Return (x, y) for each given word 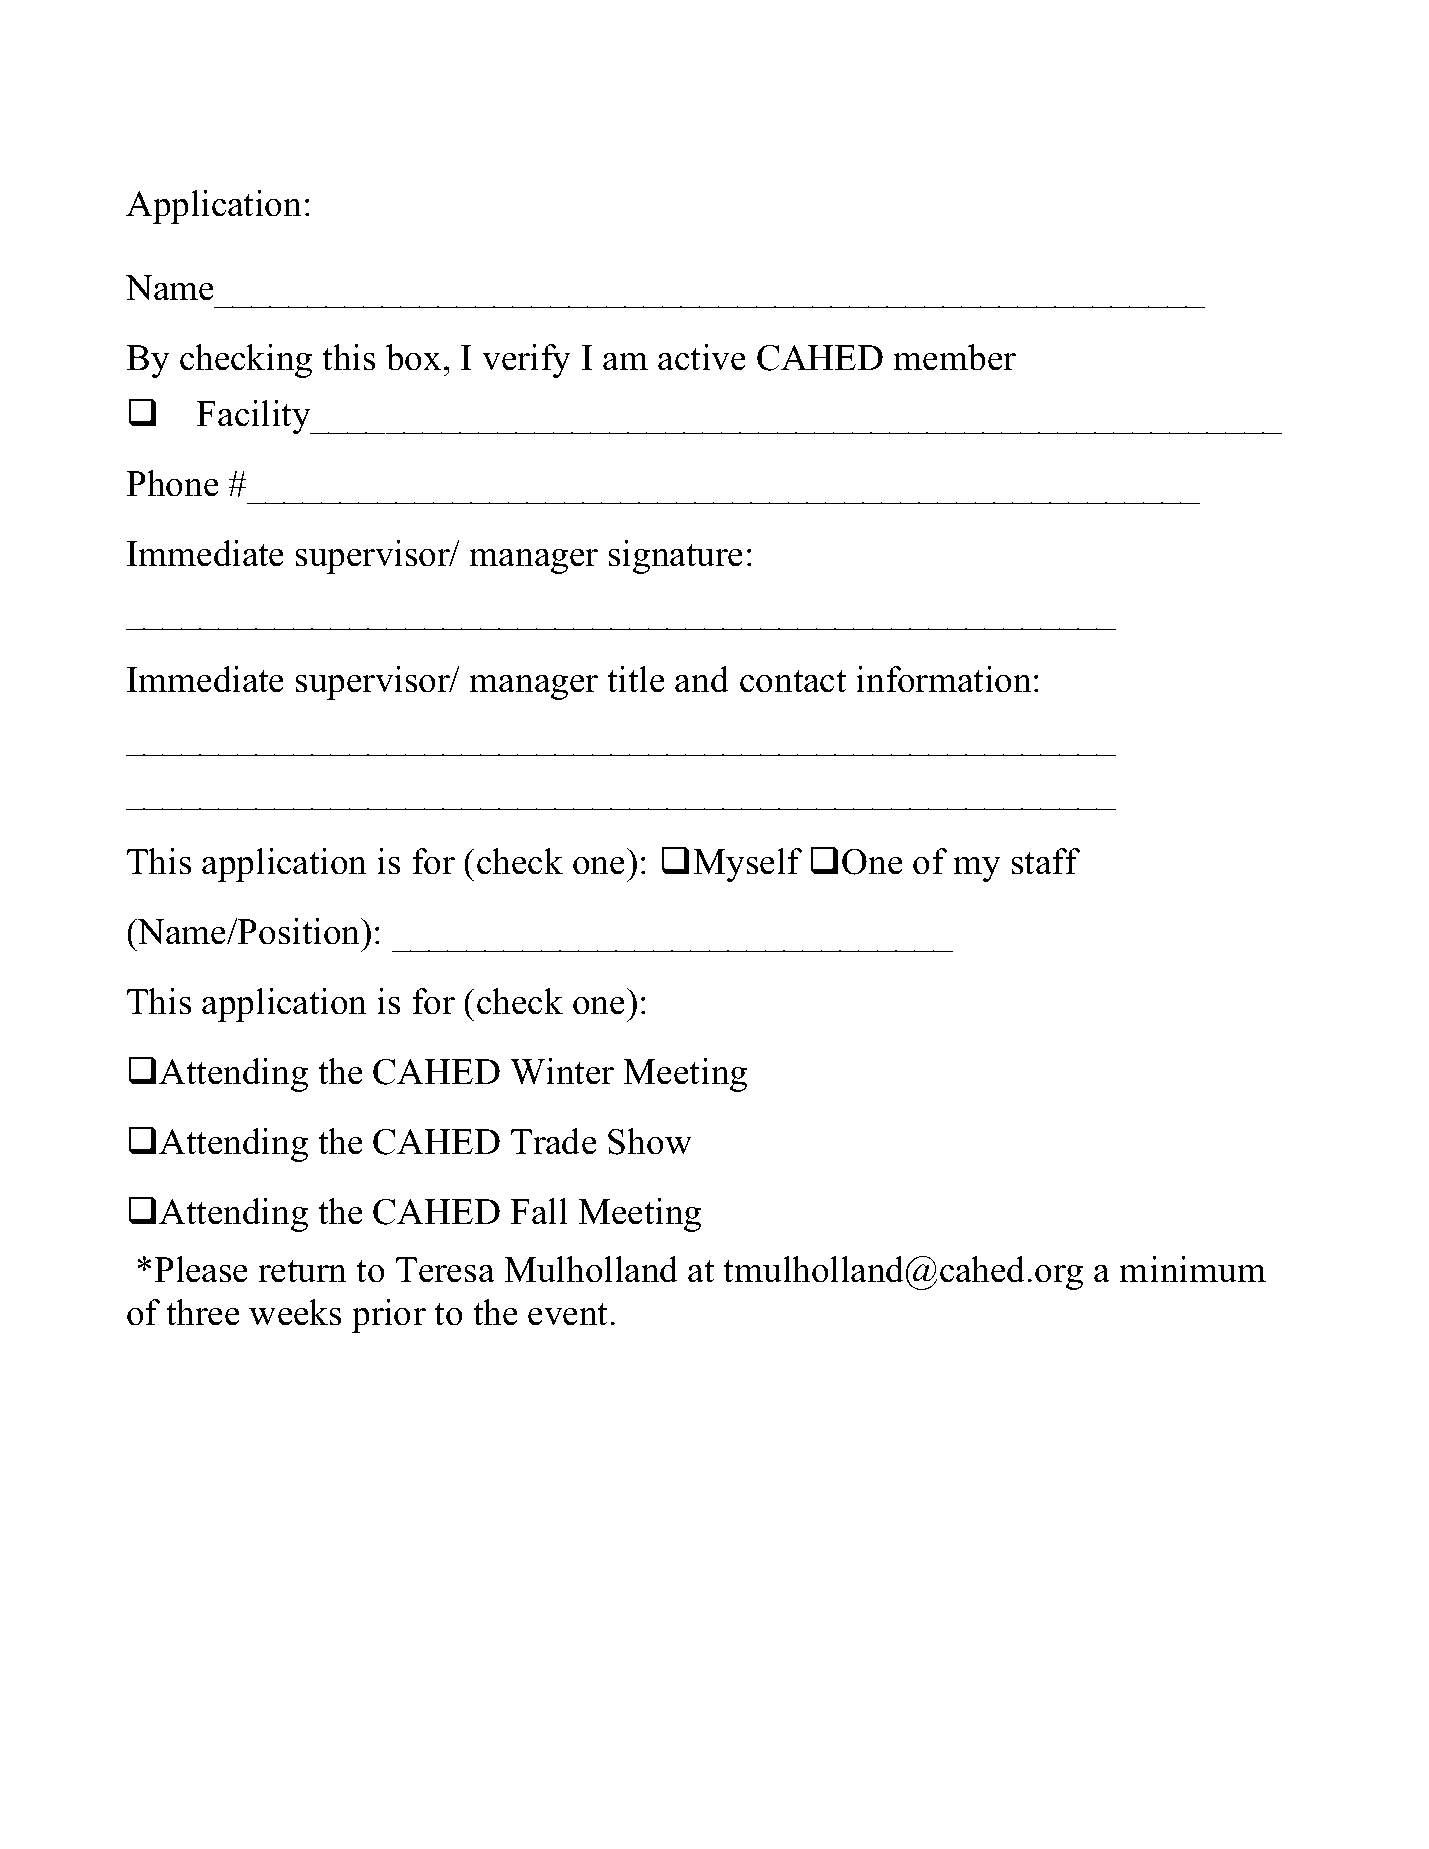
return (302, 1271)
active (702, 357)
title (636, 679)
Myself (747, 865)
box (413, 357)
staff (1046, 861)
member (954, 357)
